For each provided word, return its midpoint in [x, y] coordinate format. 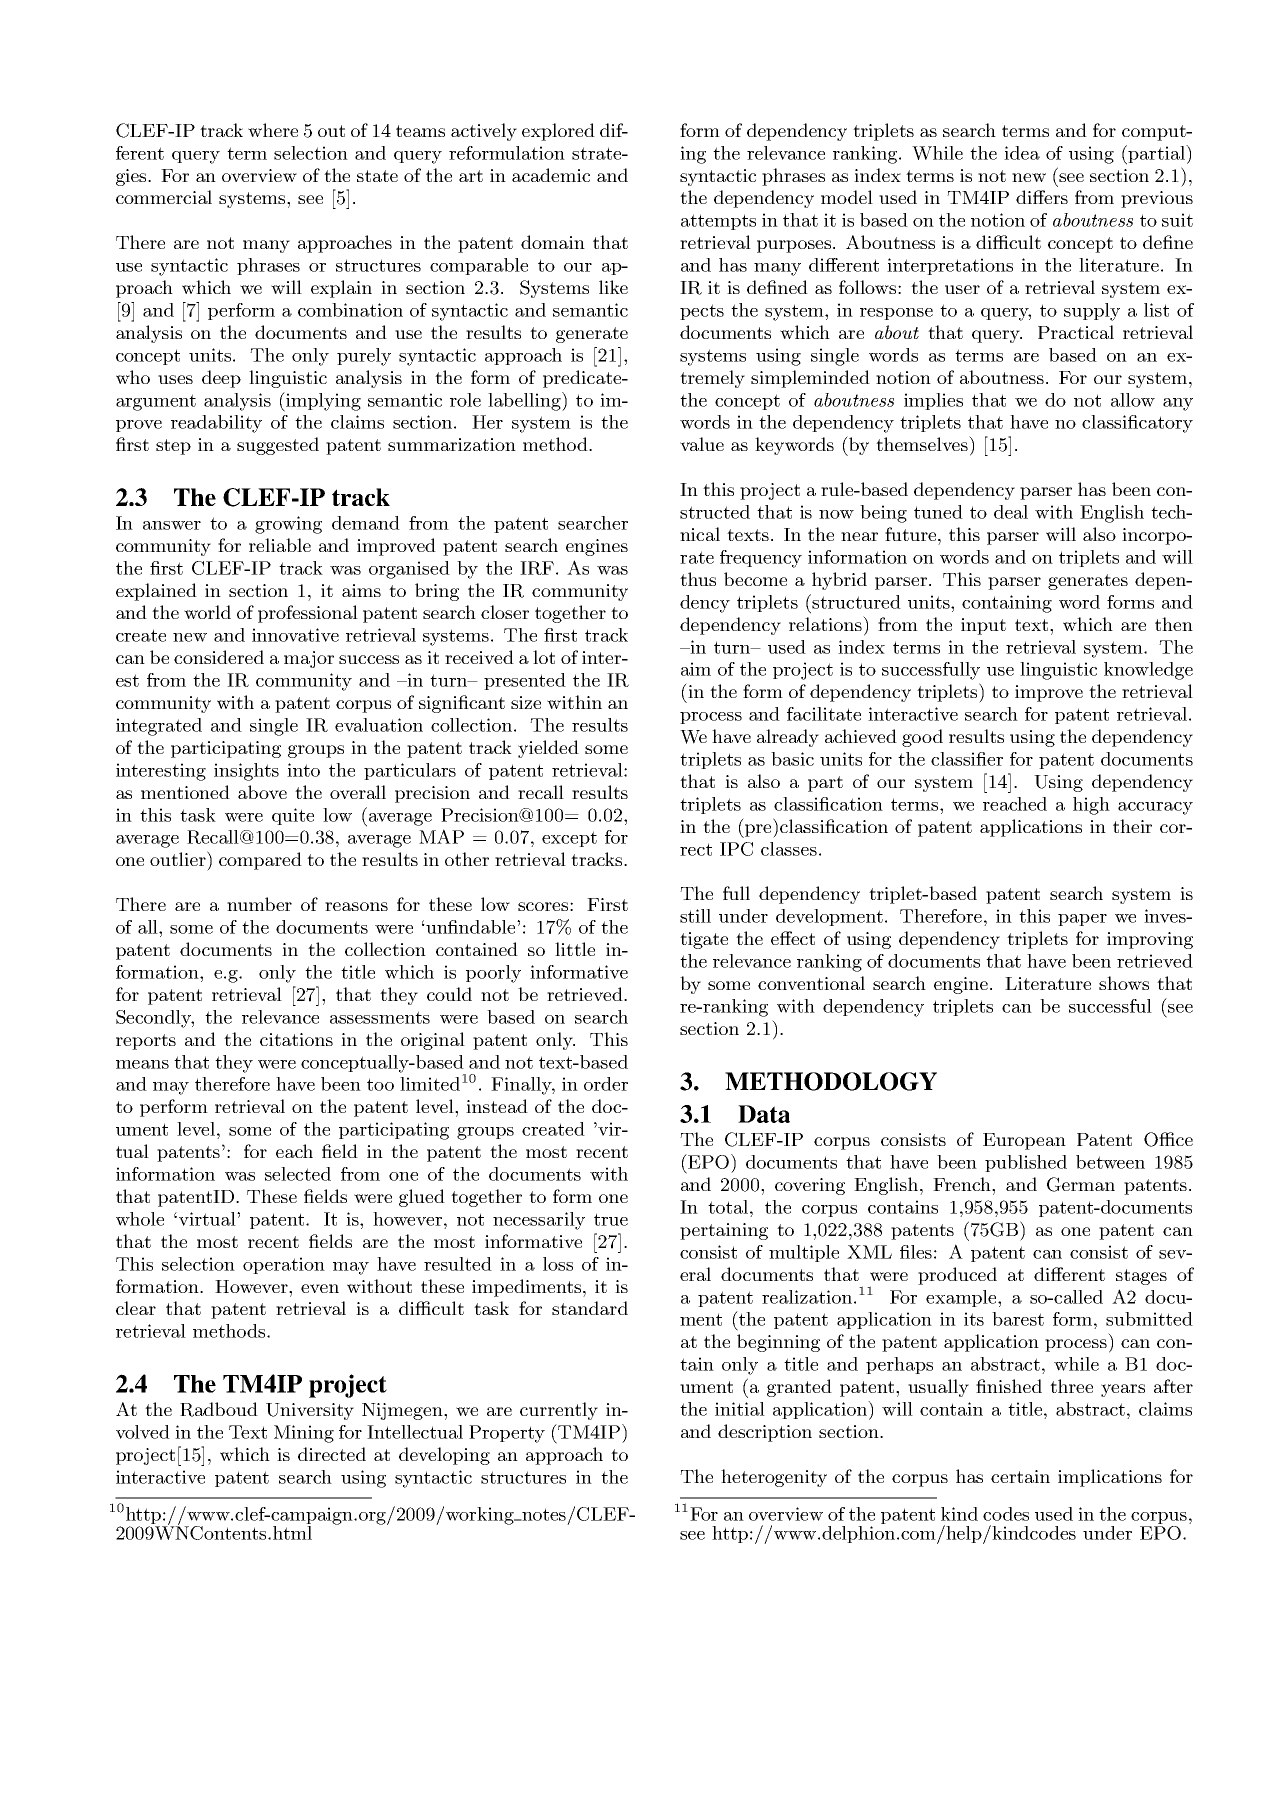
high [1091, 806]
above [262, 792]
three [1071, 1386]
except [569, 839]
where [273, 130]
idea [1022, 153]
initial [740, 1409]
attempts [718, 222]
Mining [304, 1434]
